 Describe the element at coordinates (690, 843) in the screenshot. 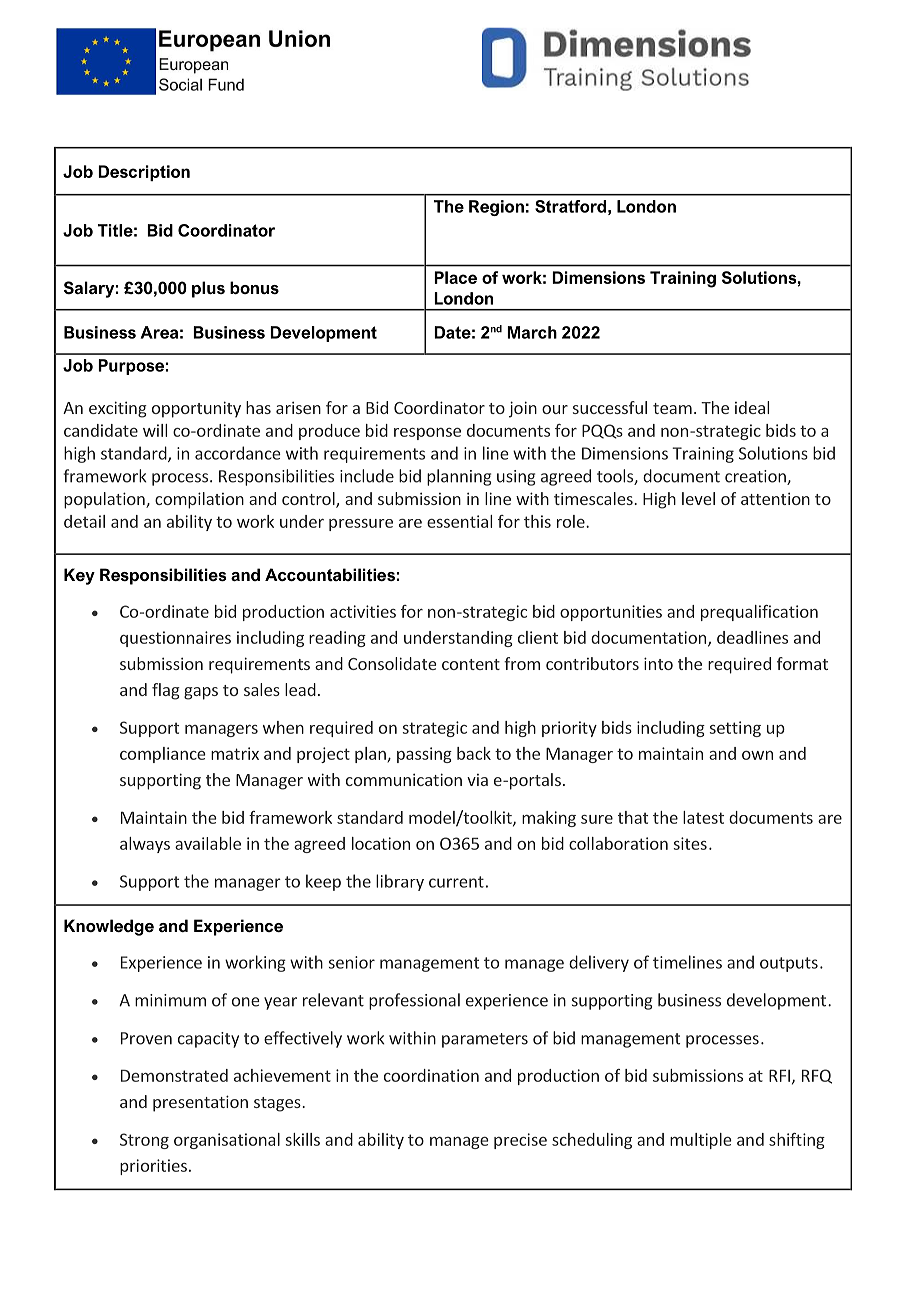

I see `sites` at that location.
